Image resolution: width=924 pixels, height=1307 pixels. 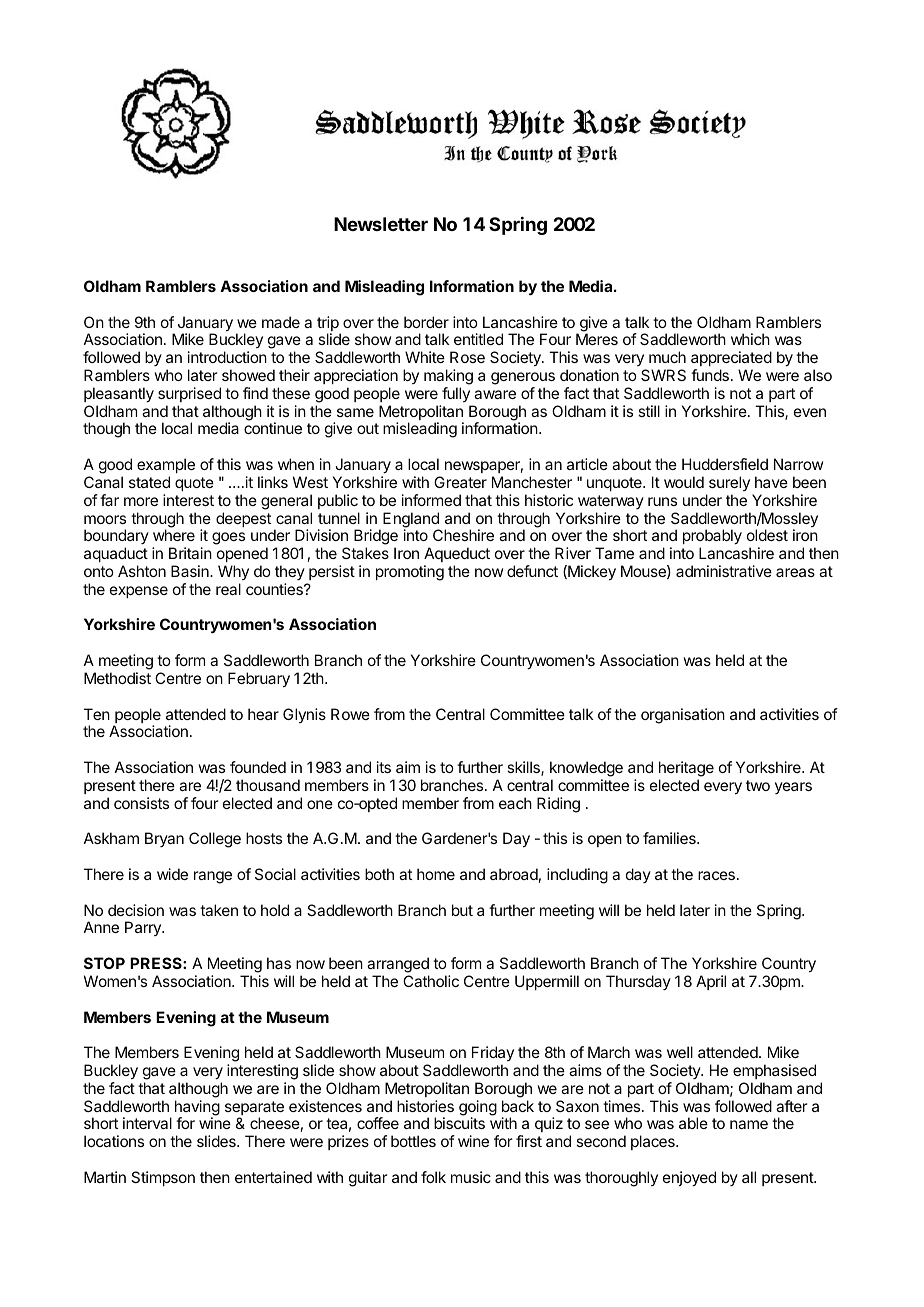 I want to click on which, so click(x=750, y=339).
